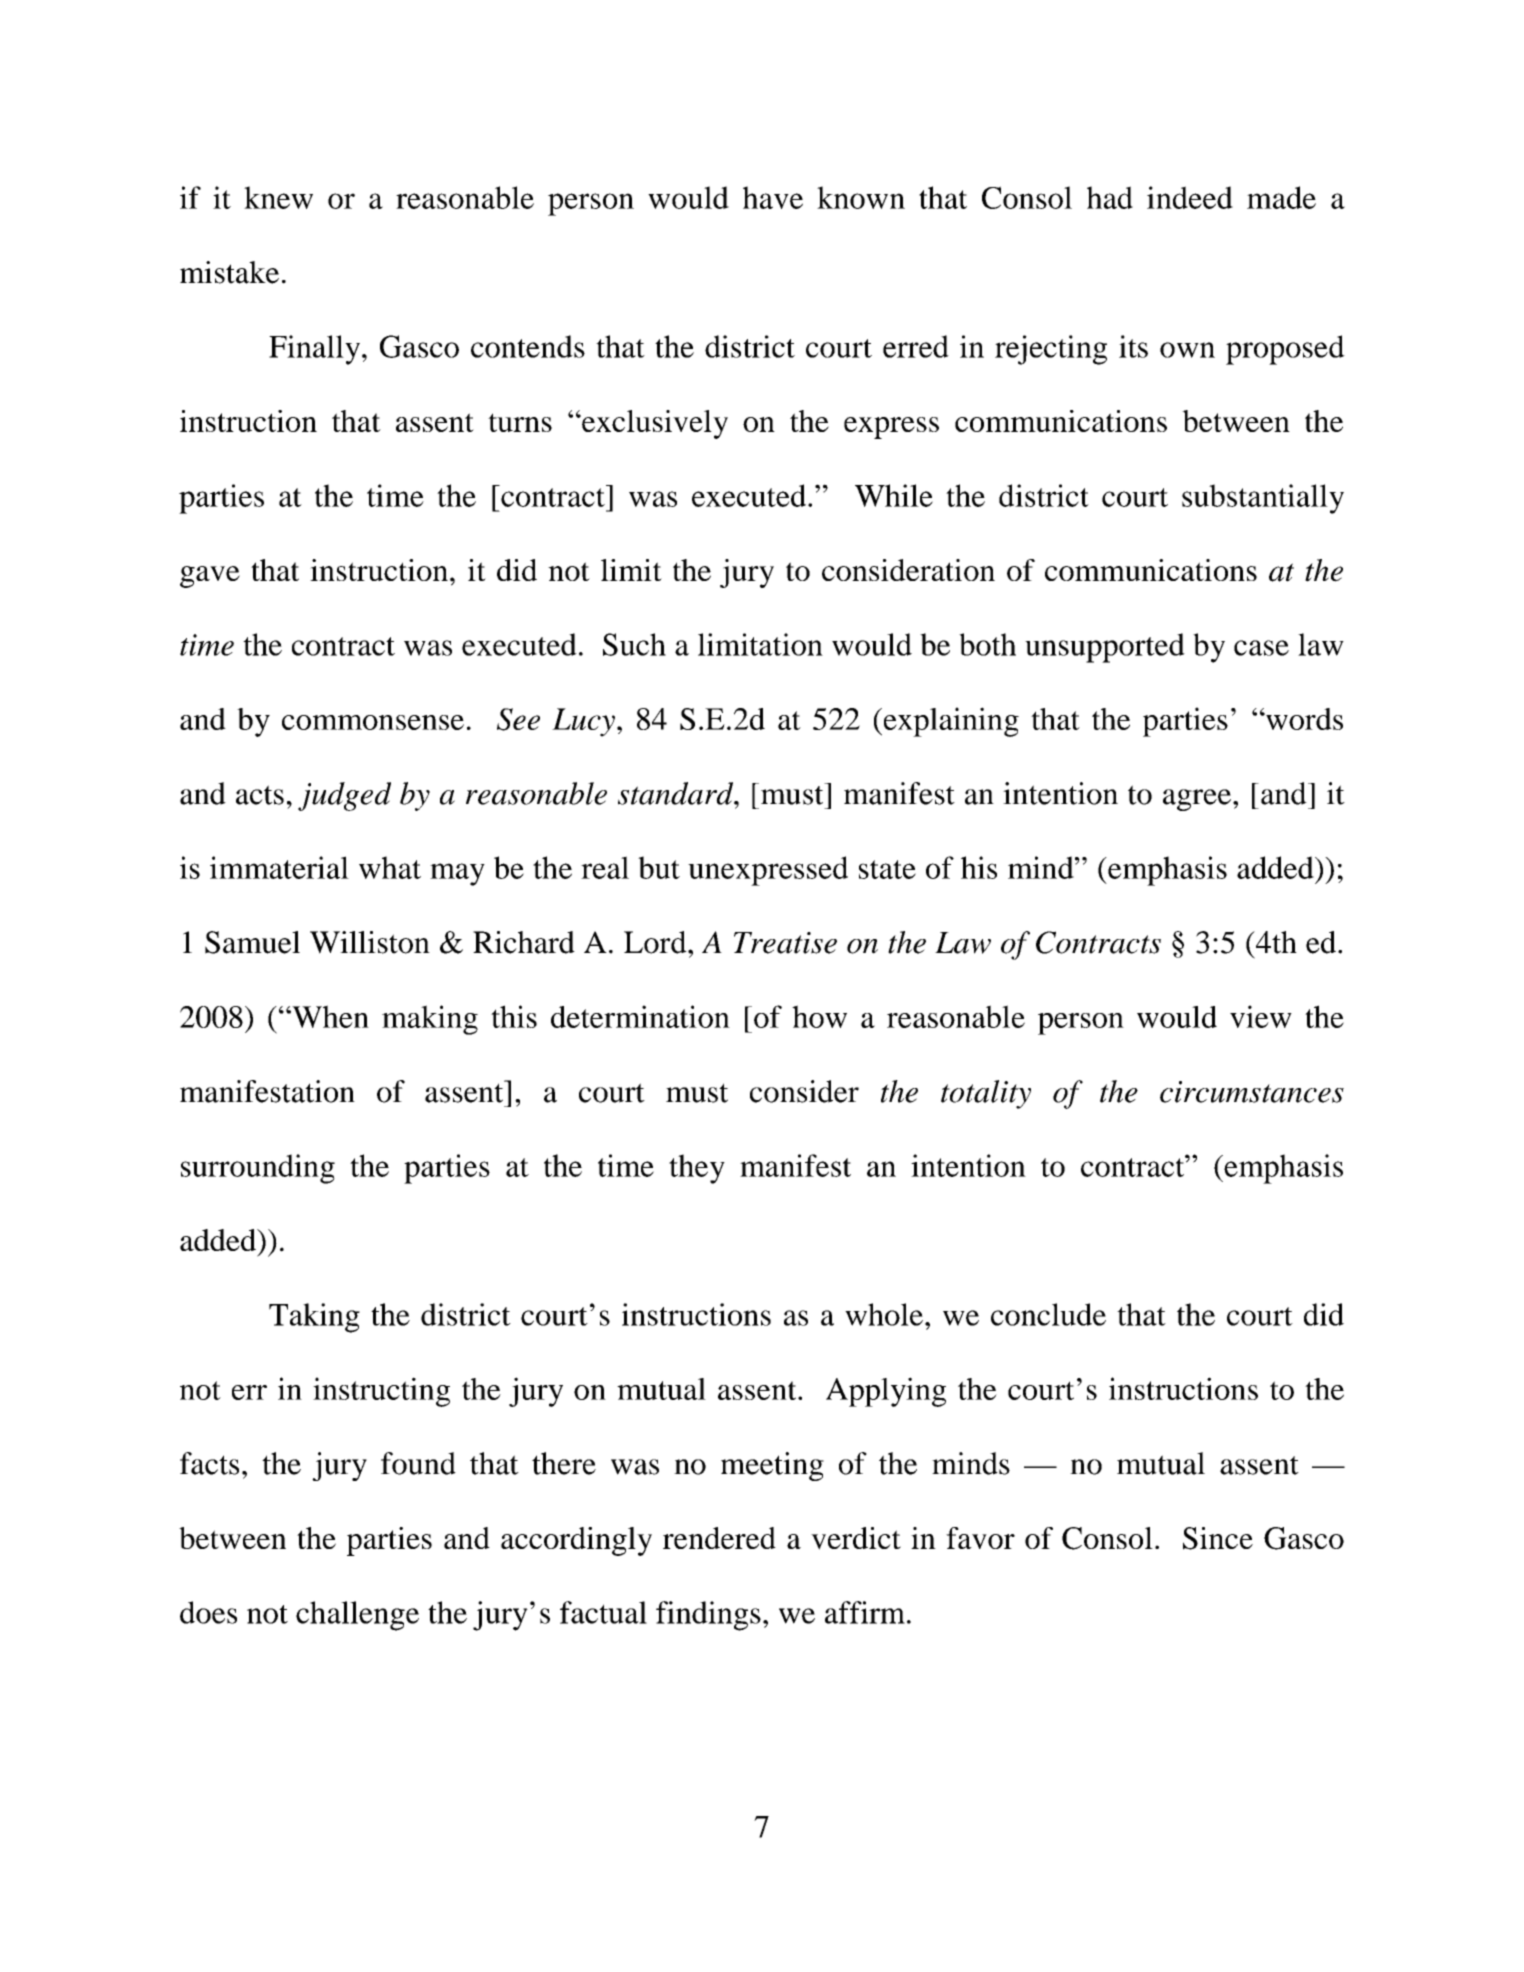 The image size is (1524, 1972). What do you see at coordinates (785, 943) in the screenshot?
I see `Treatise` at bounding box center [785, 943].
